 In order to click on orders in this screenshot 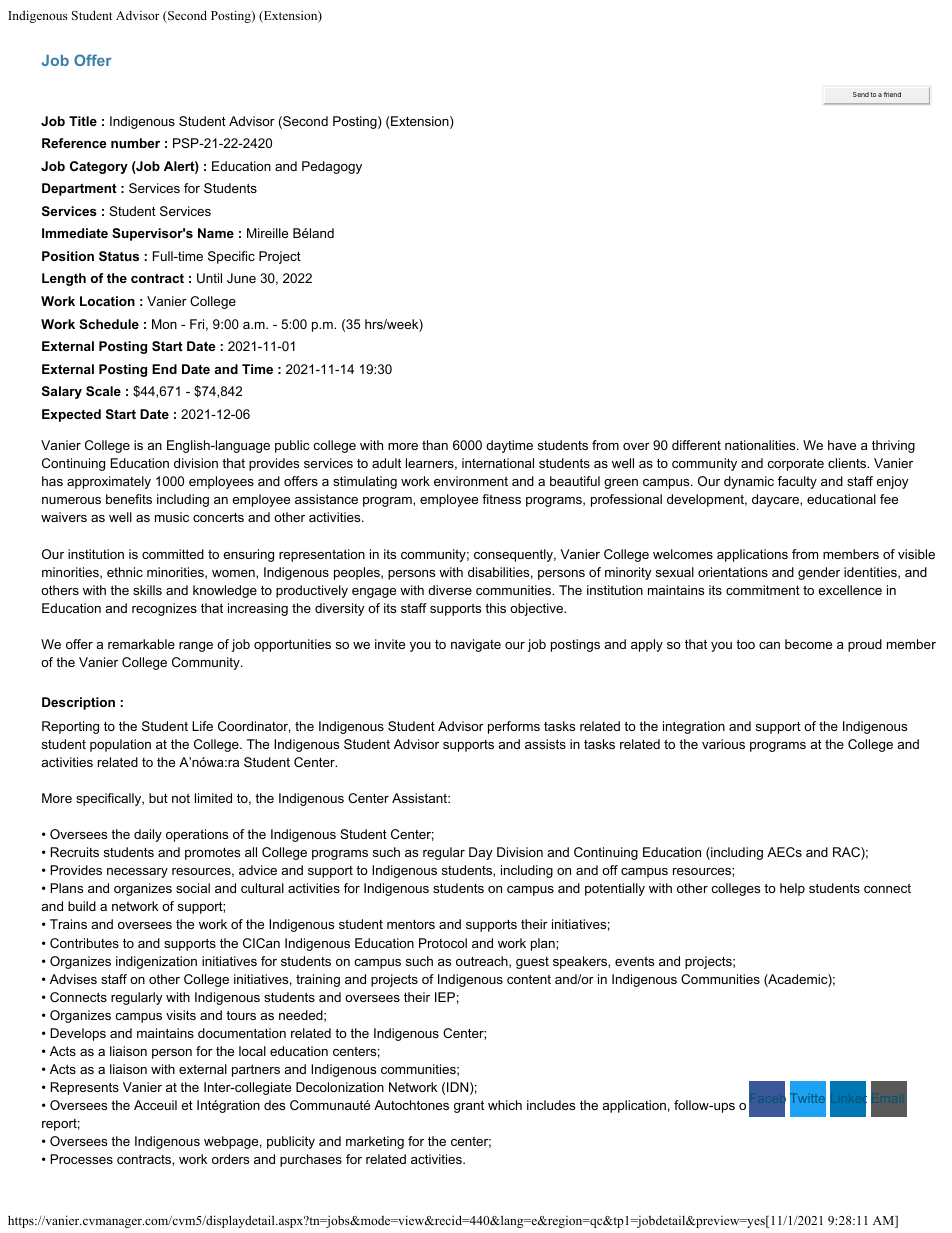, I will do `click(230, 1159)`.
